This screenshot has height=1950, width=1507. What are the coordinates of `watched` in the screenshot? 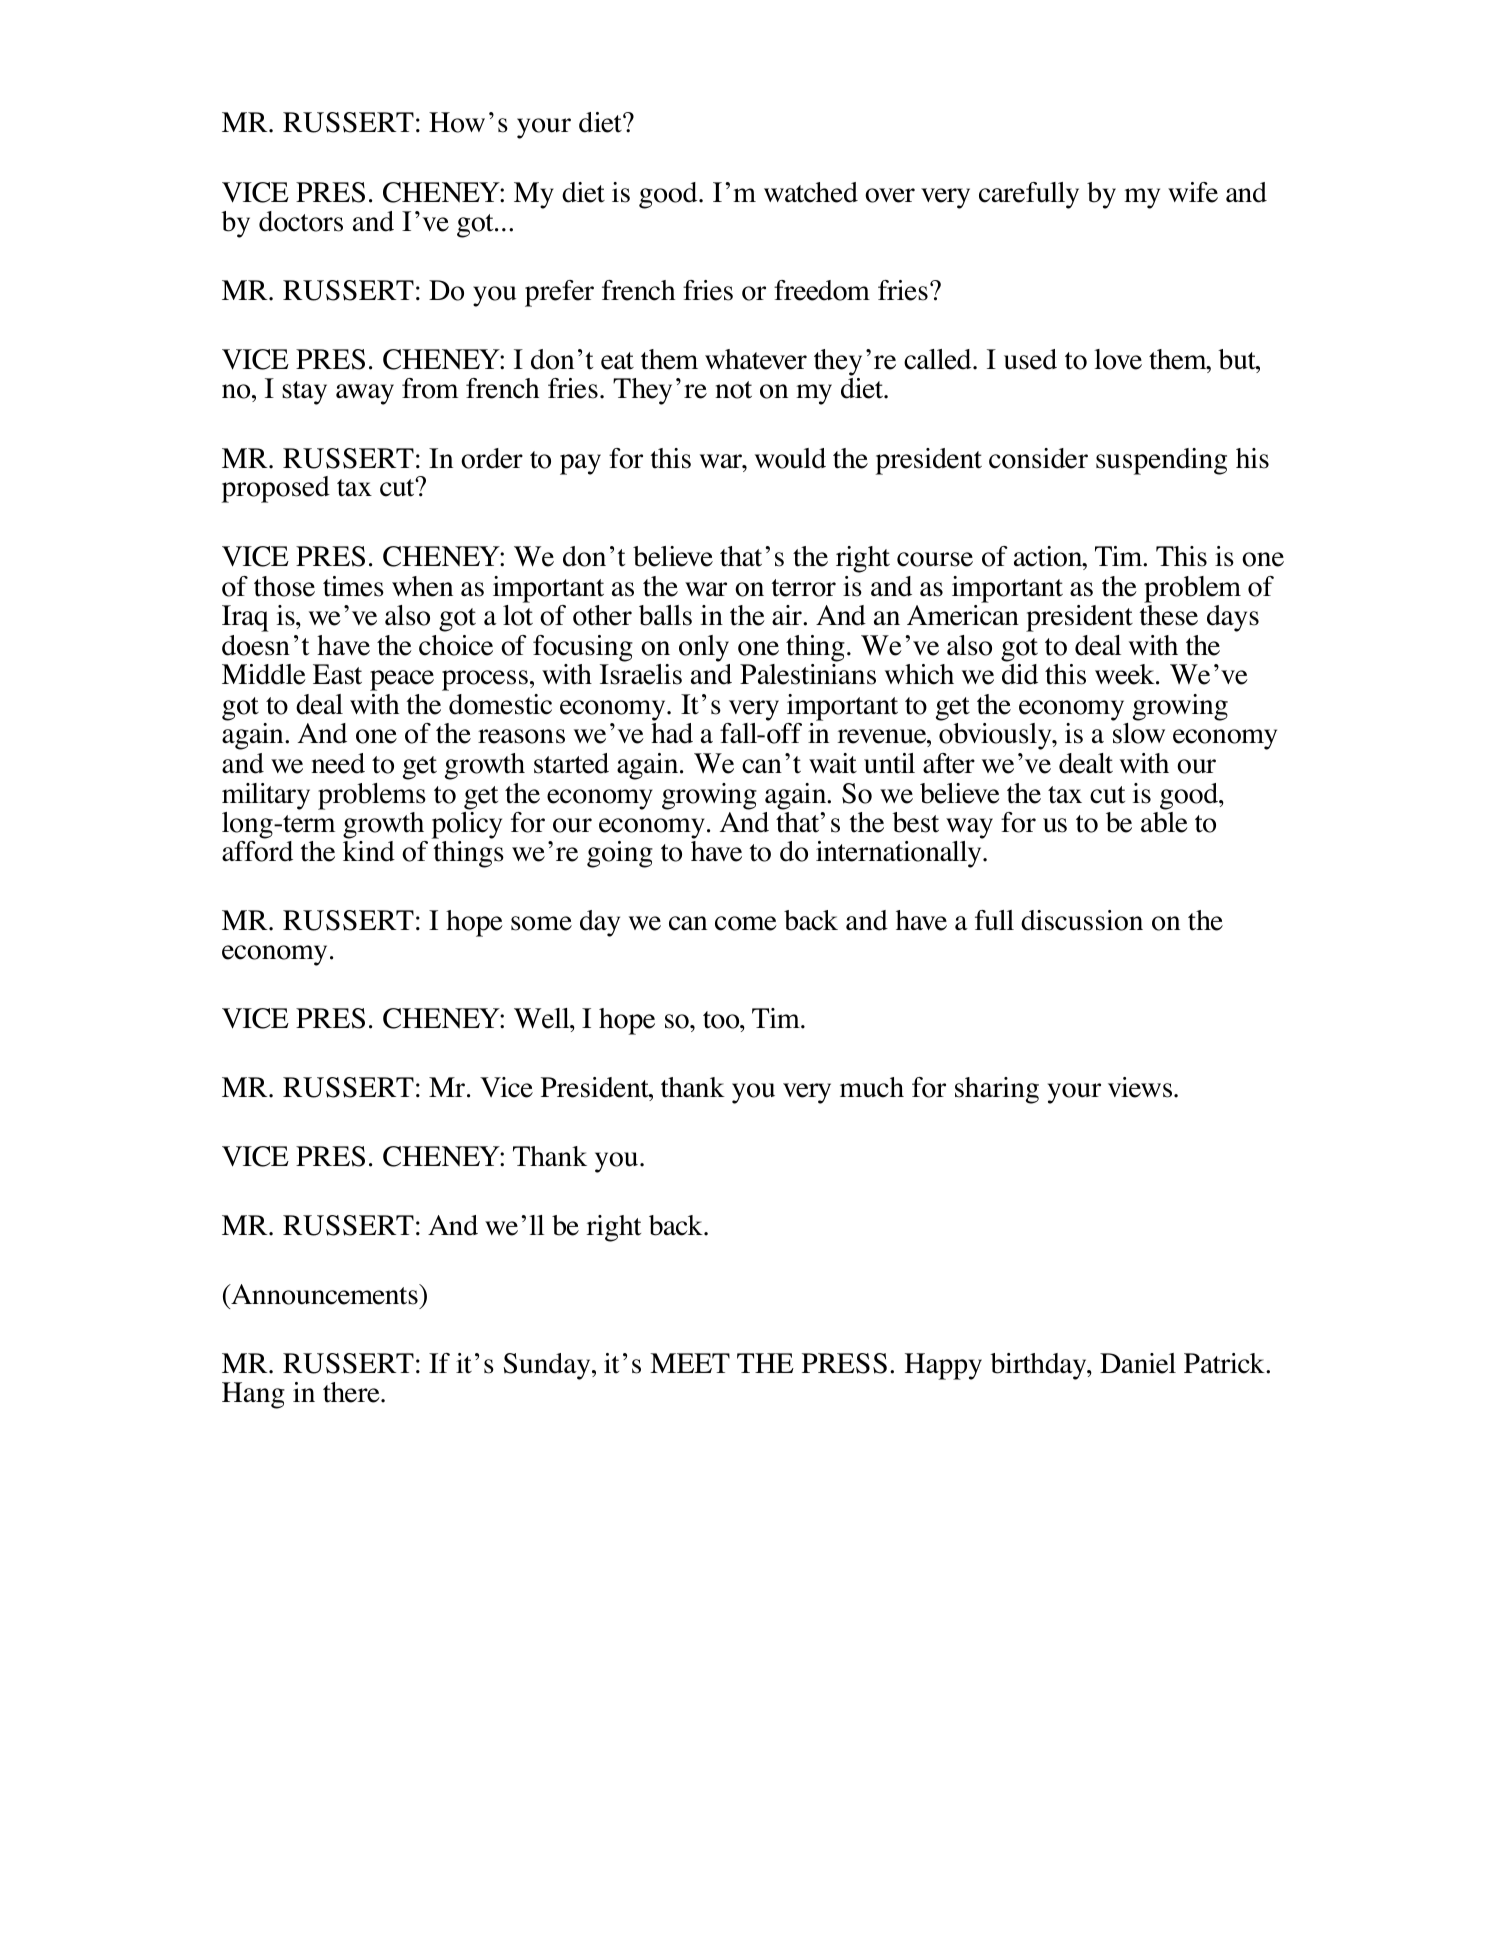 It's located at (811, 192).
